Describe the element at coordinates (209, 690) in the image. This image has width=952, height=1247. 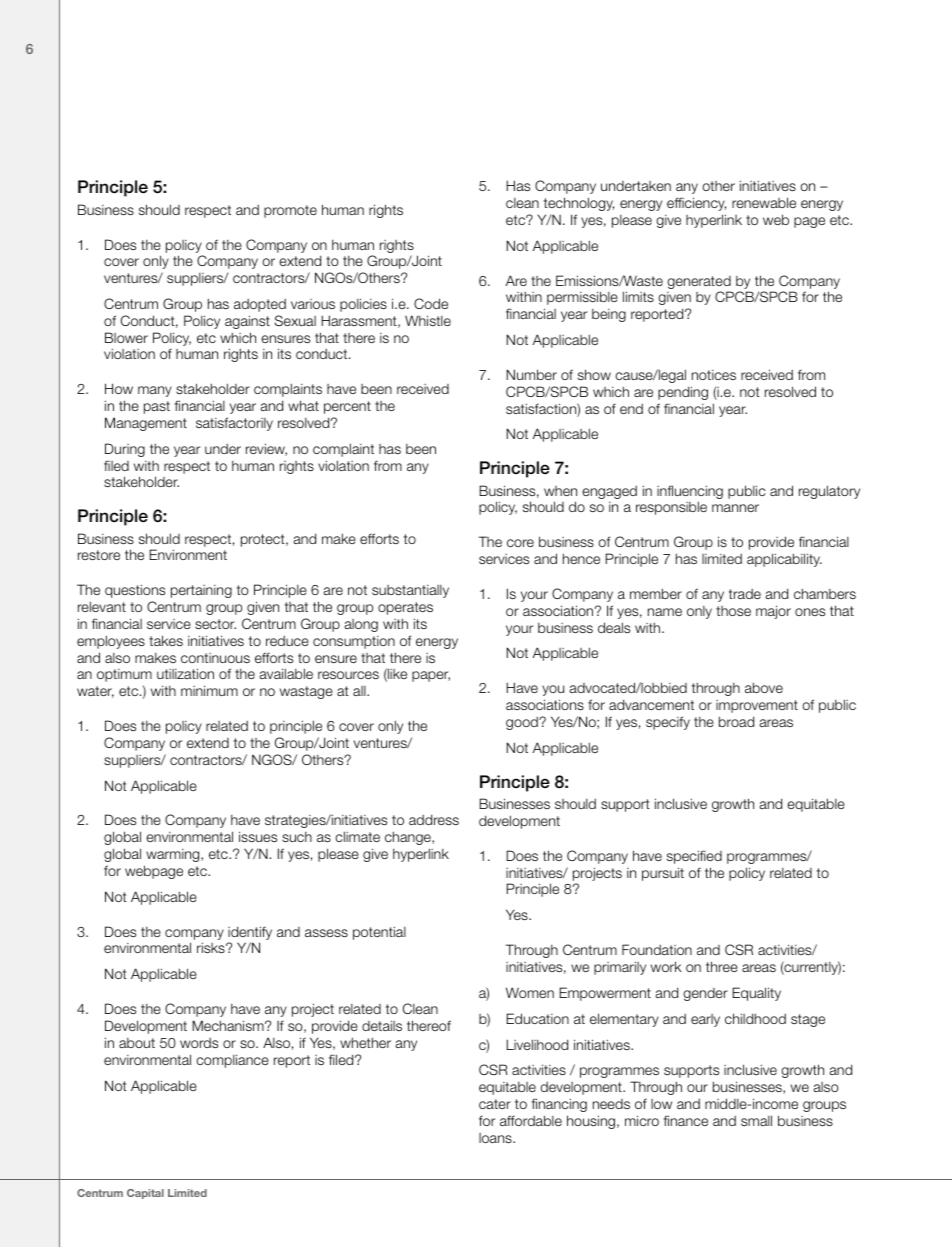
I see `minimum` at that location.
